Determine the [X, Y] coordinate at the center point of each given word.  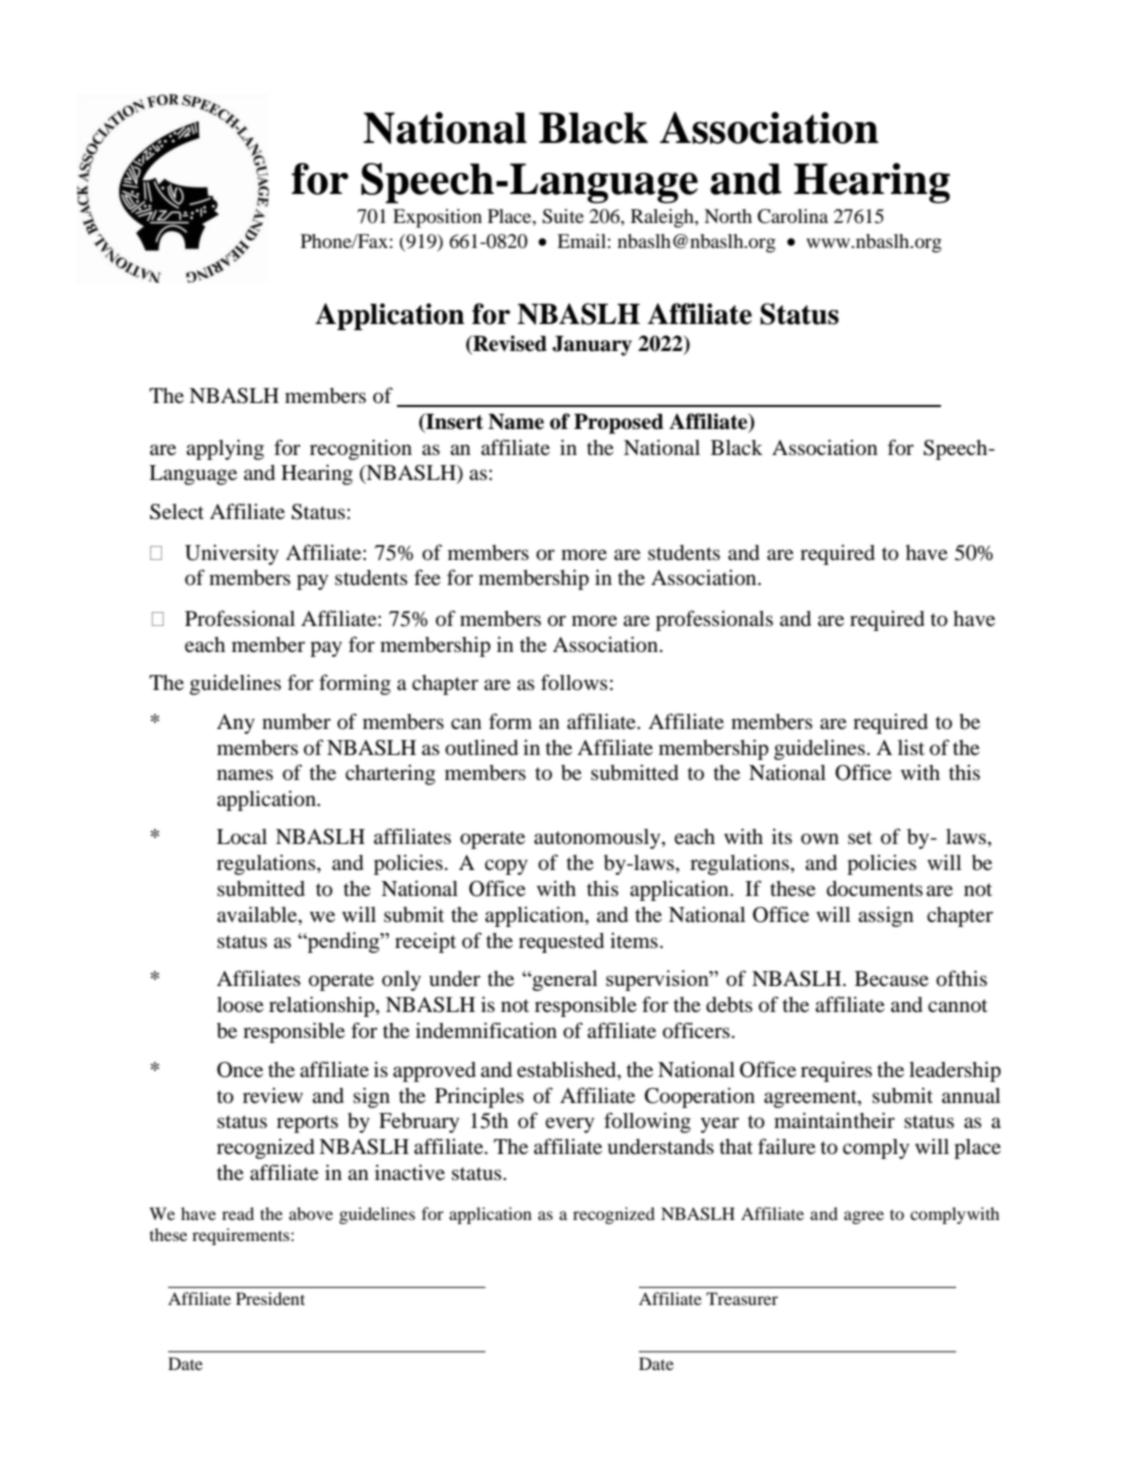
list [911, 747]
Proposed [619, 424]
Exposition [437, 218]
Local [242, 837]
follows [574, 682]
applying [225, 449]
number [296, 722]
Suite [563, 216]
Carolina [793, 216]
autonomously [598, 839]
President [270, 1298]
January [592, 346]
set [860, 838]
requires [836, 1071]
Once [240, 1070]
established [568, 1069]
